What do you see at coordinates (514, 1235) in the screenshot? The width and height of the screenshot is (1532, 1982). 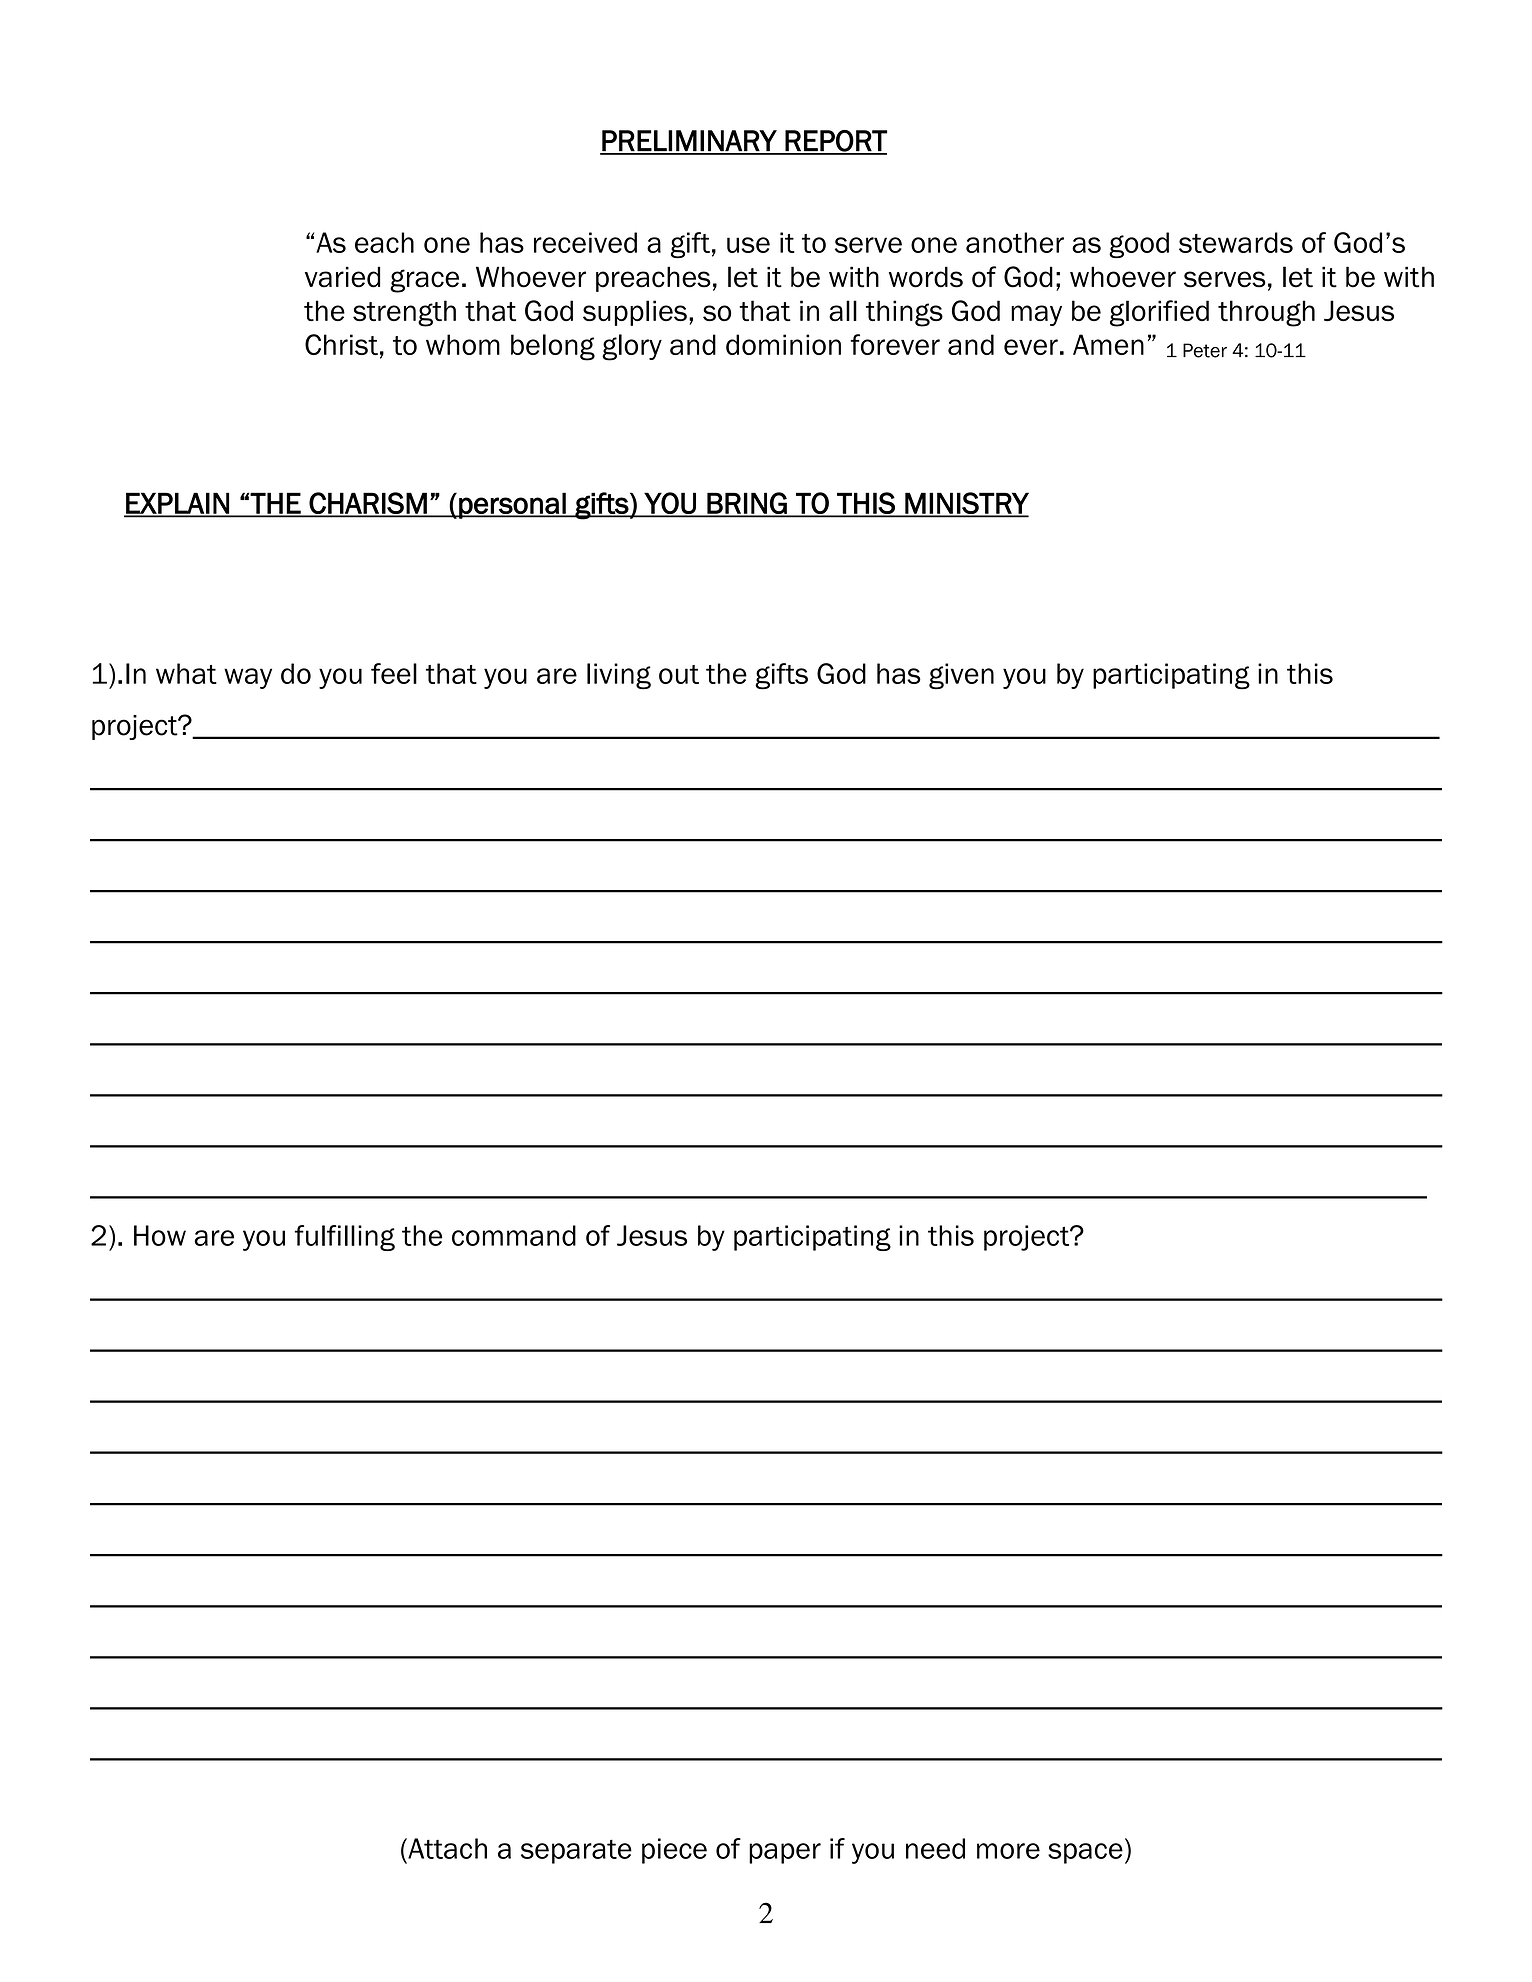 I see `command` at bounding box center [514, 1235].
